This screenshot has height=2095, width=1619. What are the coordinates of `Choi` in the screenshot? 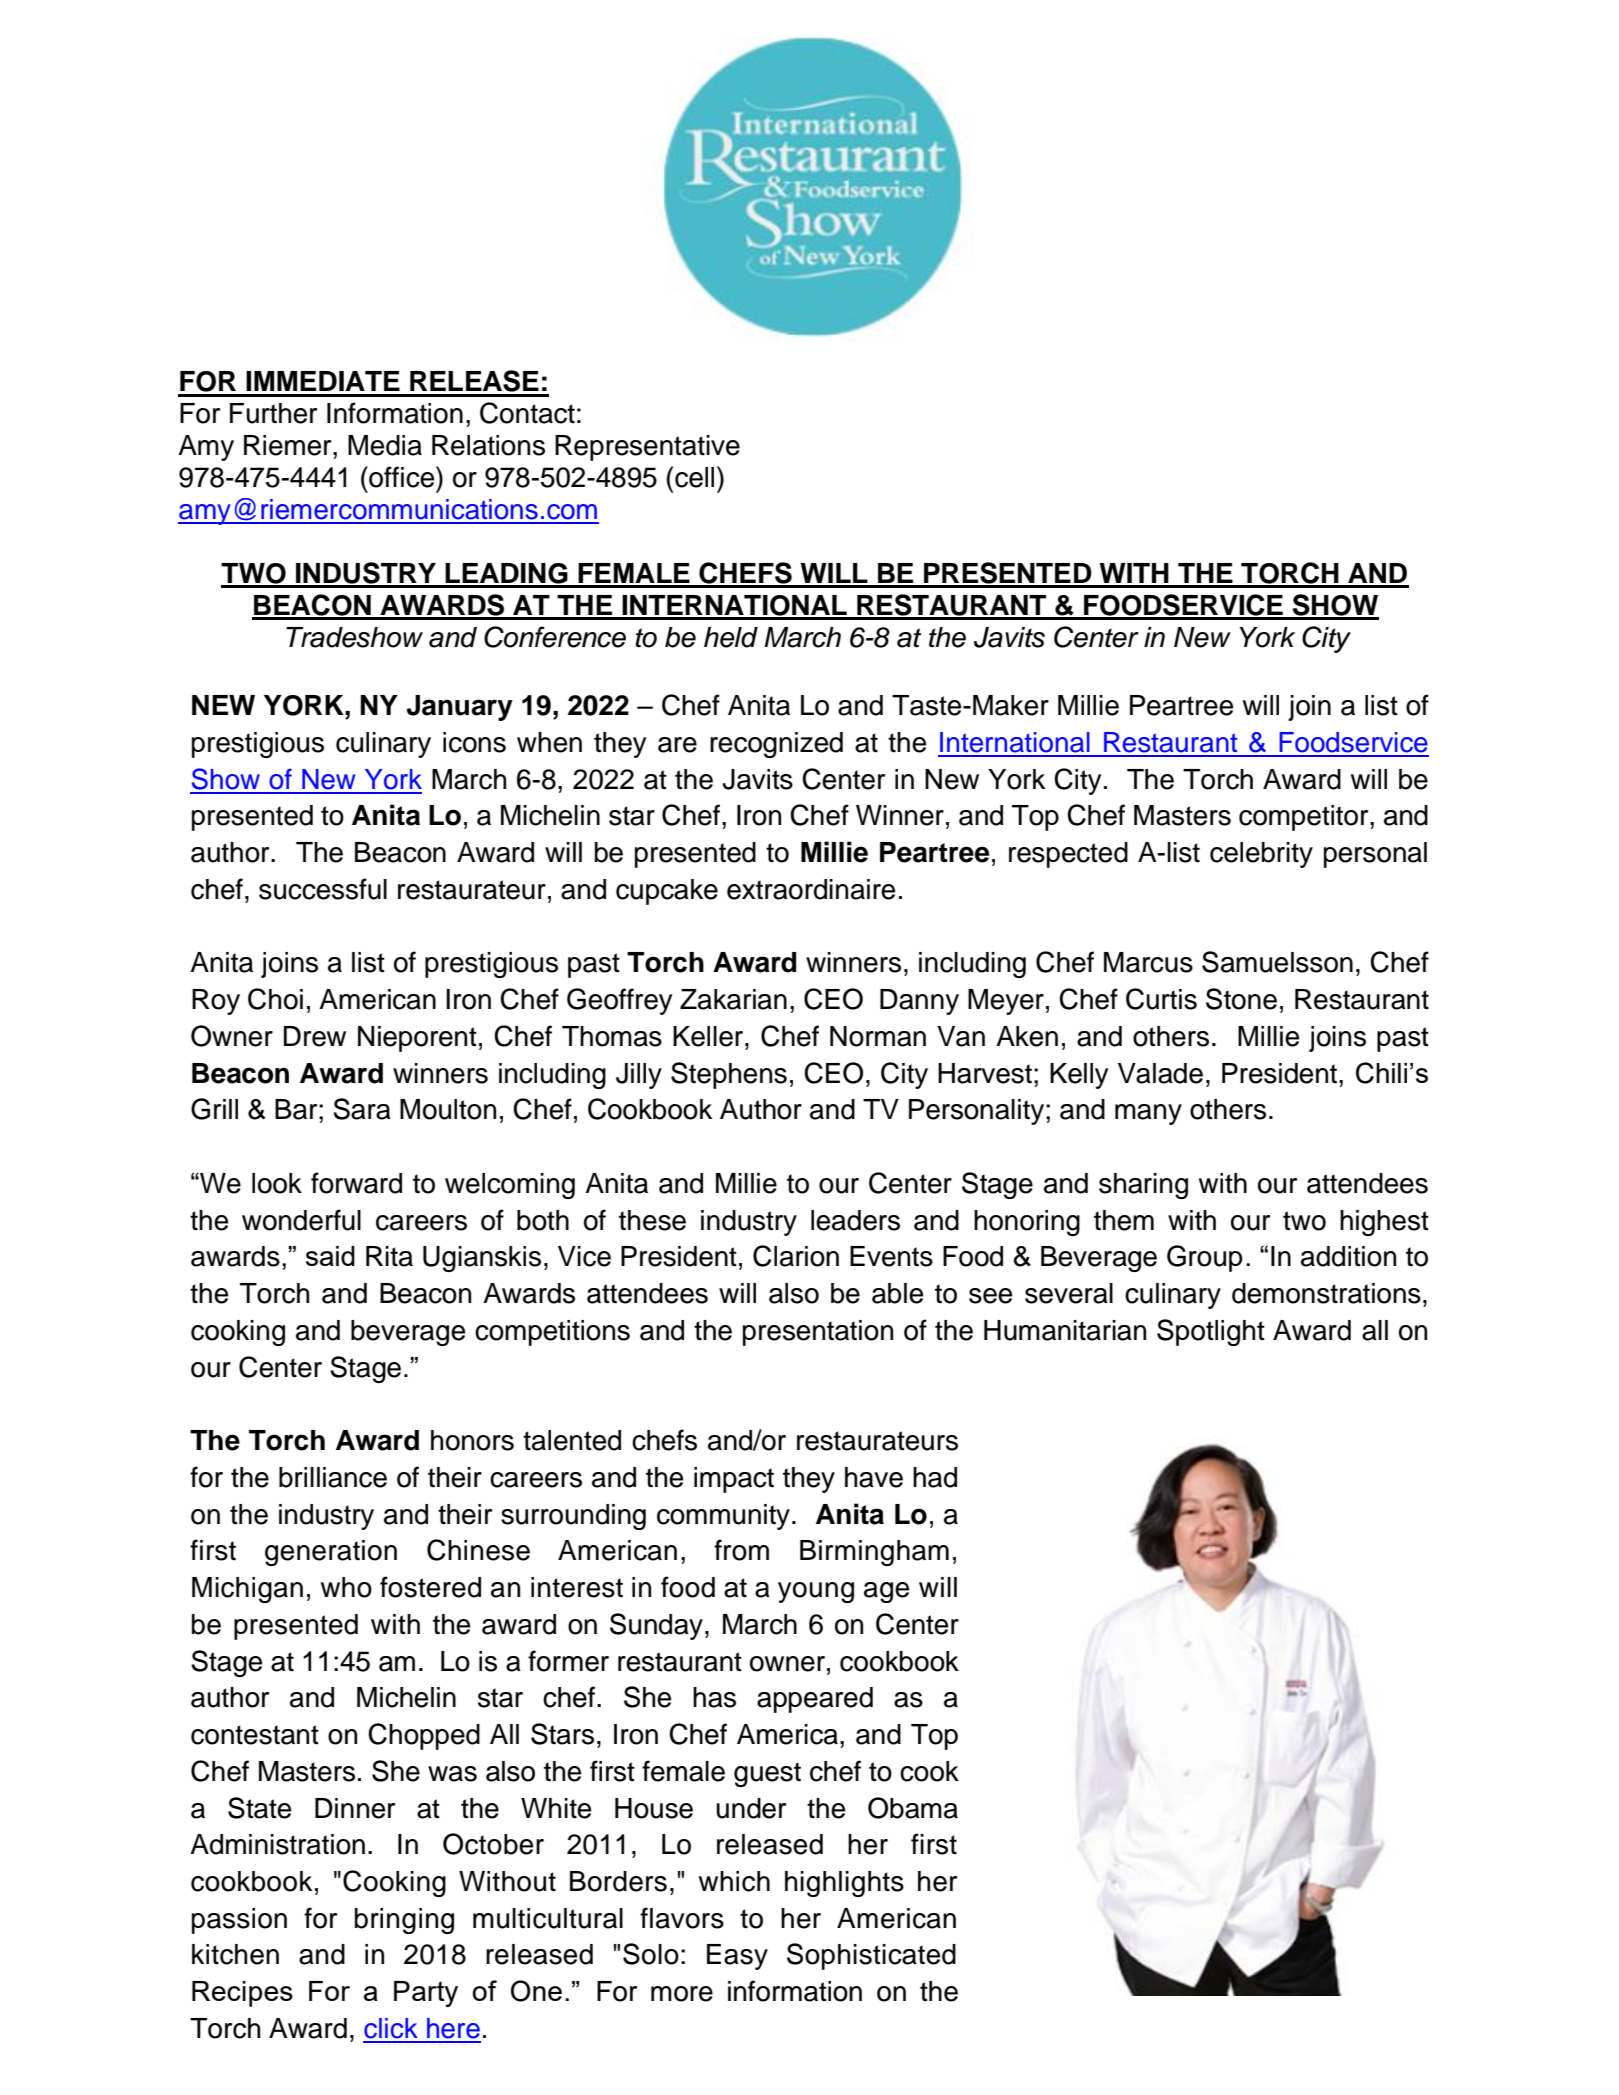 It's located at (275, 999).
